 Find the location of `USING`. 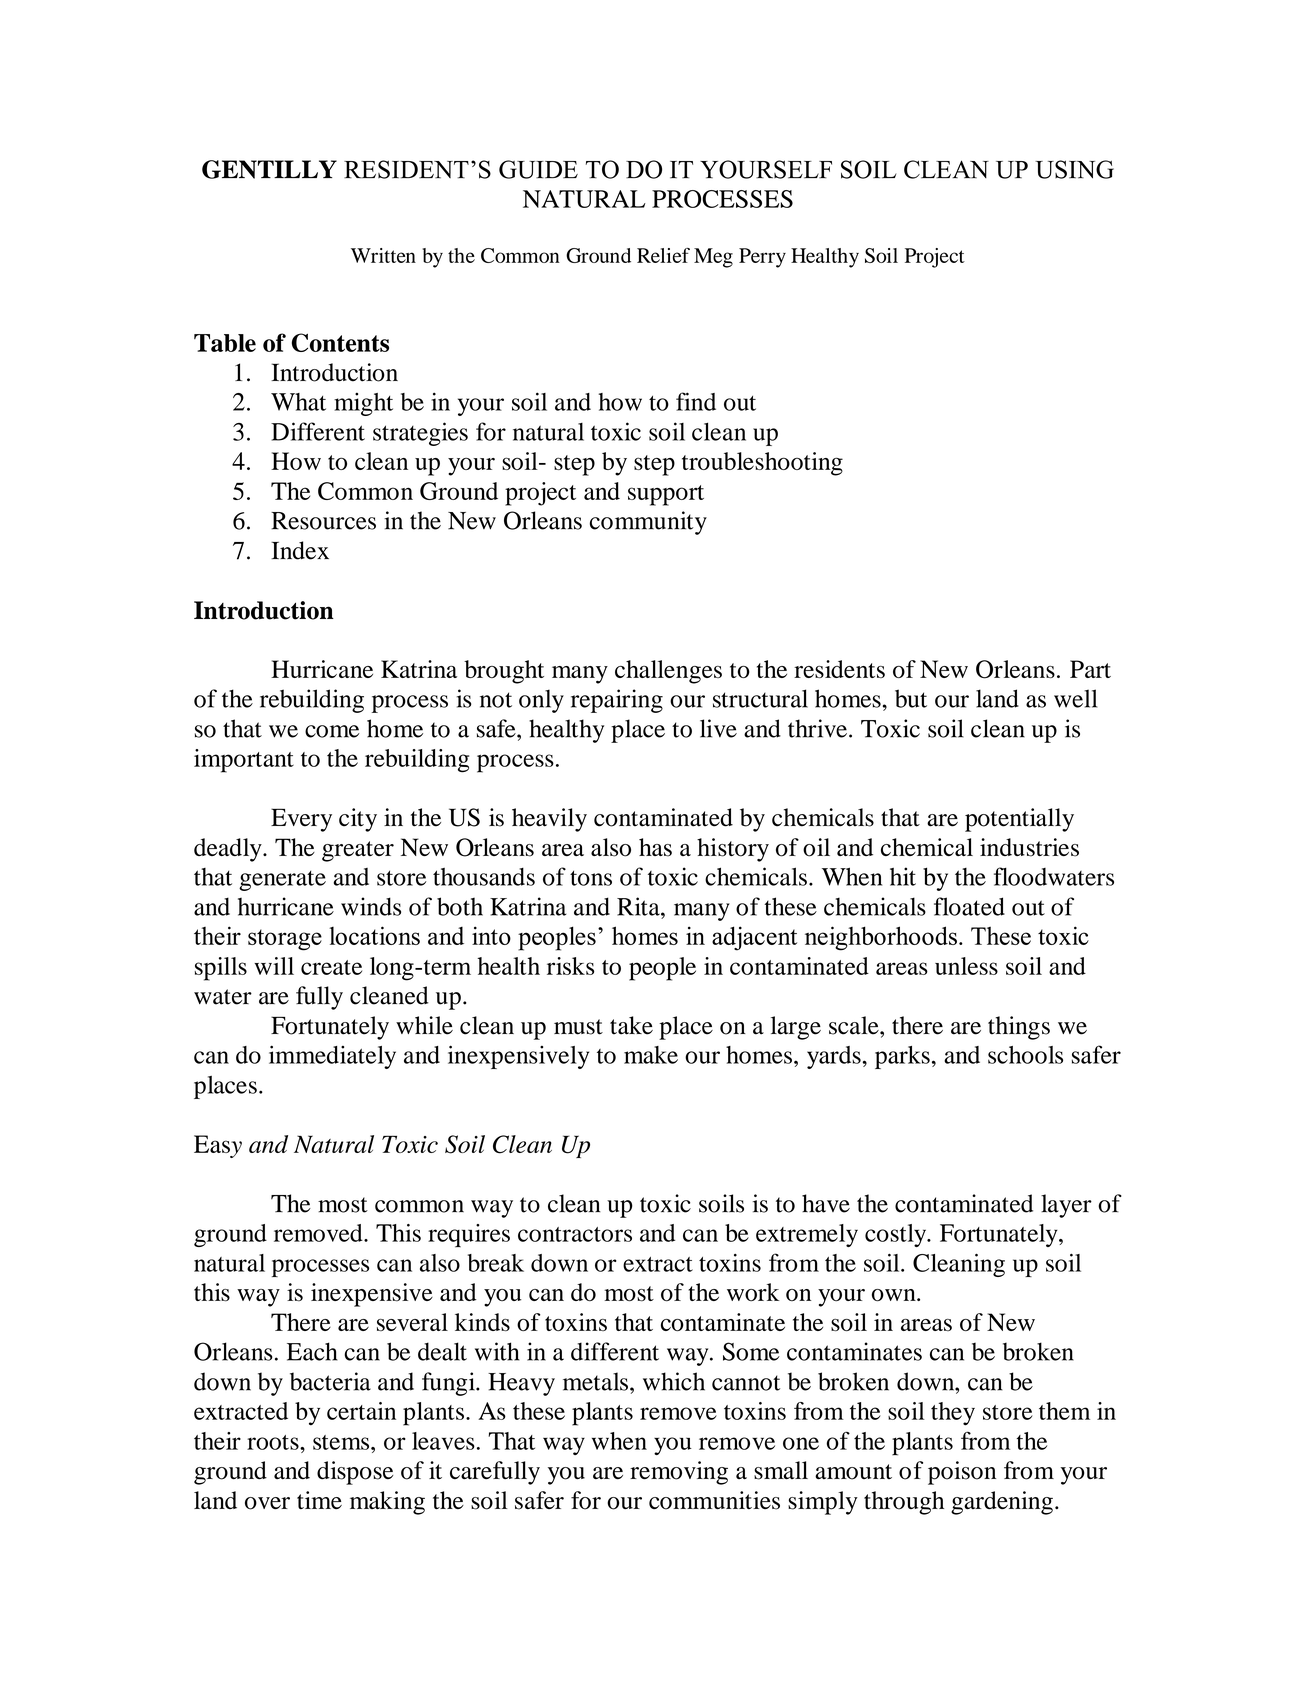

USING is located at coordinates (1074, 169).
